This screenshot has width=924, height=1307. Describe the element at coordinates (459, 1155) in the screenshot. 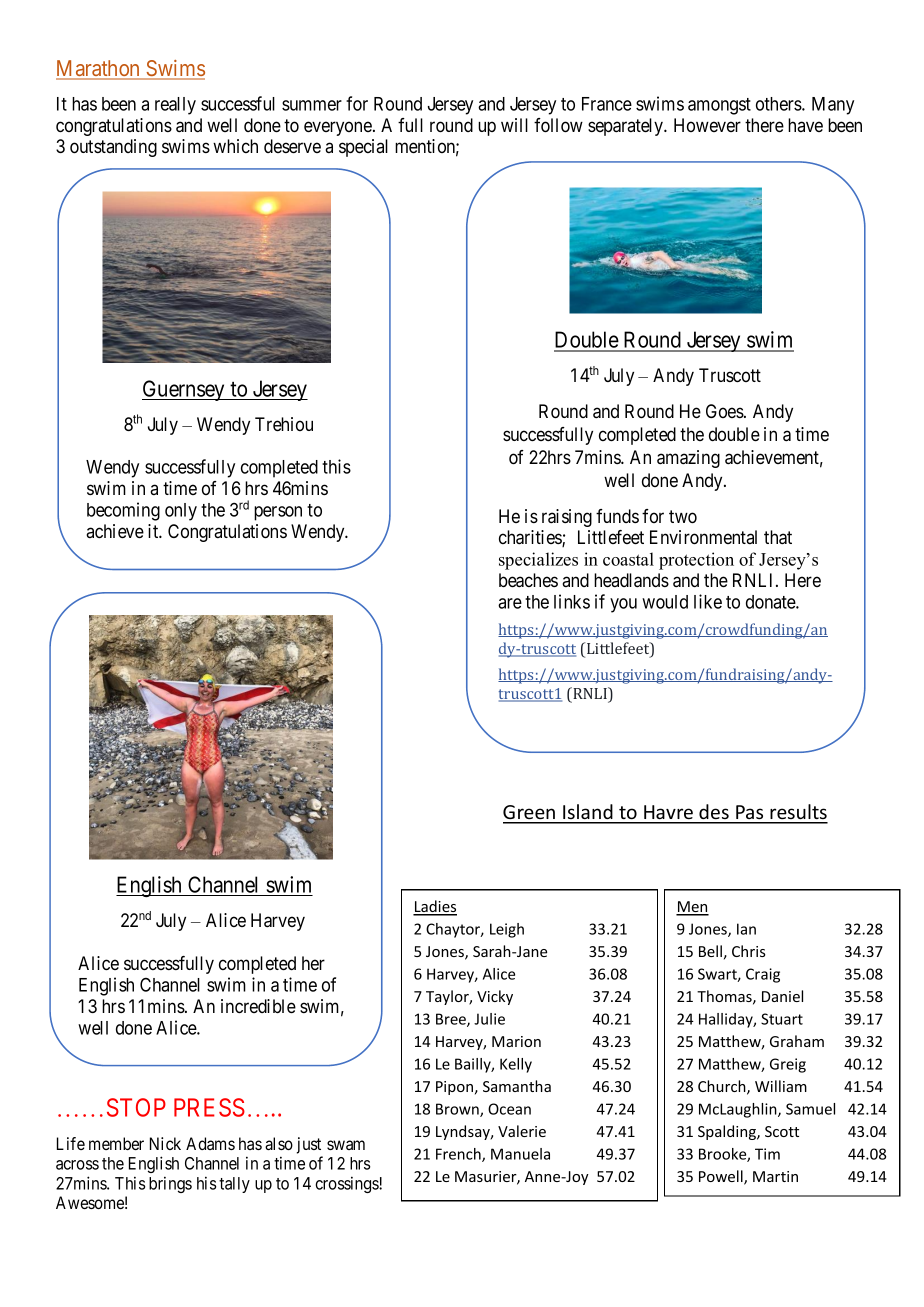

I see `French` at that location.
